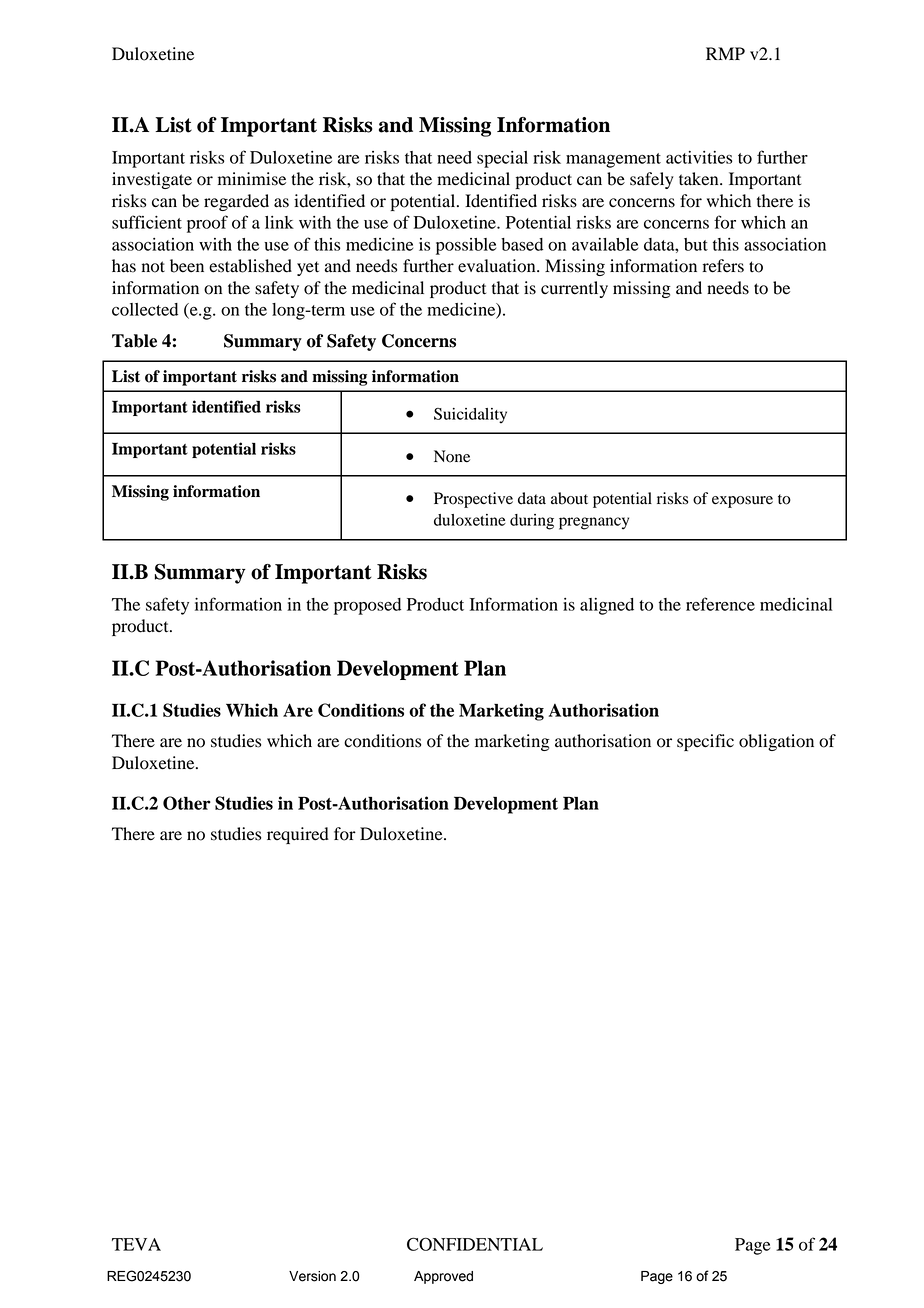 The height and width of the document is (1308, 924). Describe the element at coordinates (187, 803) in the document. I see `Other` at that location.
